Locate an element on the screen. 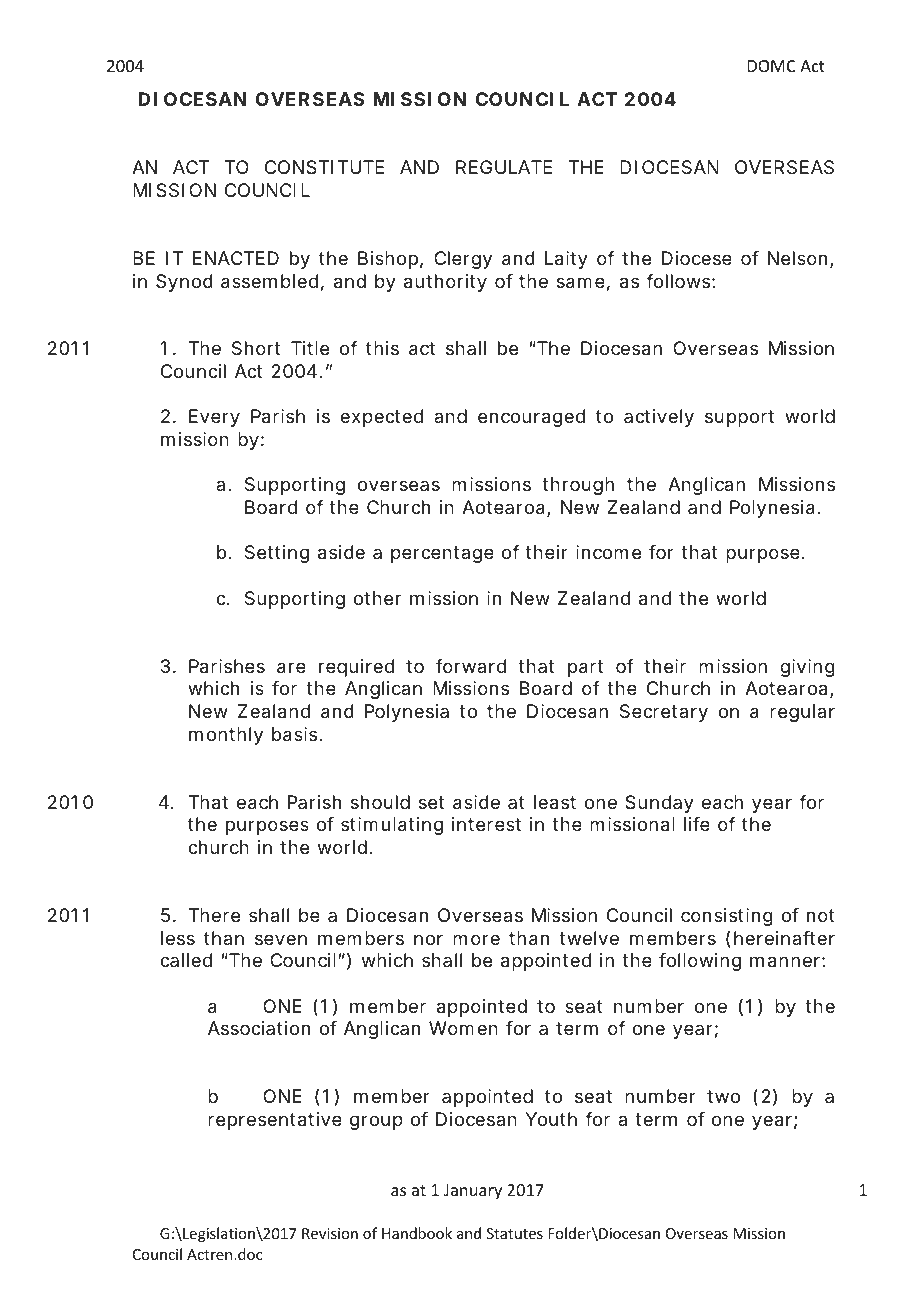 The height and width of the screenshot is (1308, 924). percentage is located at coordinates (442, 554).
